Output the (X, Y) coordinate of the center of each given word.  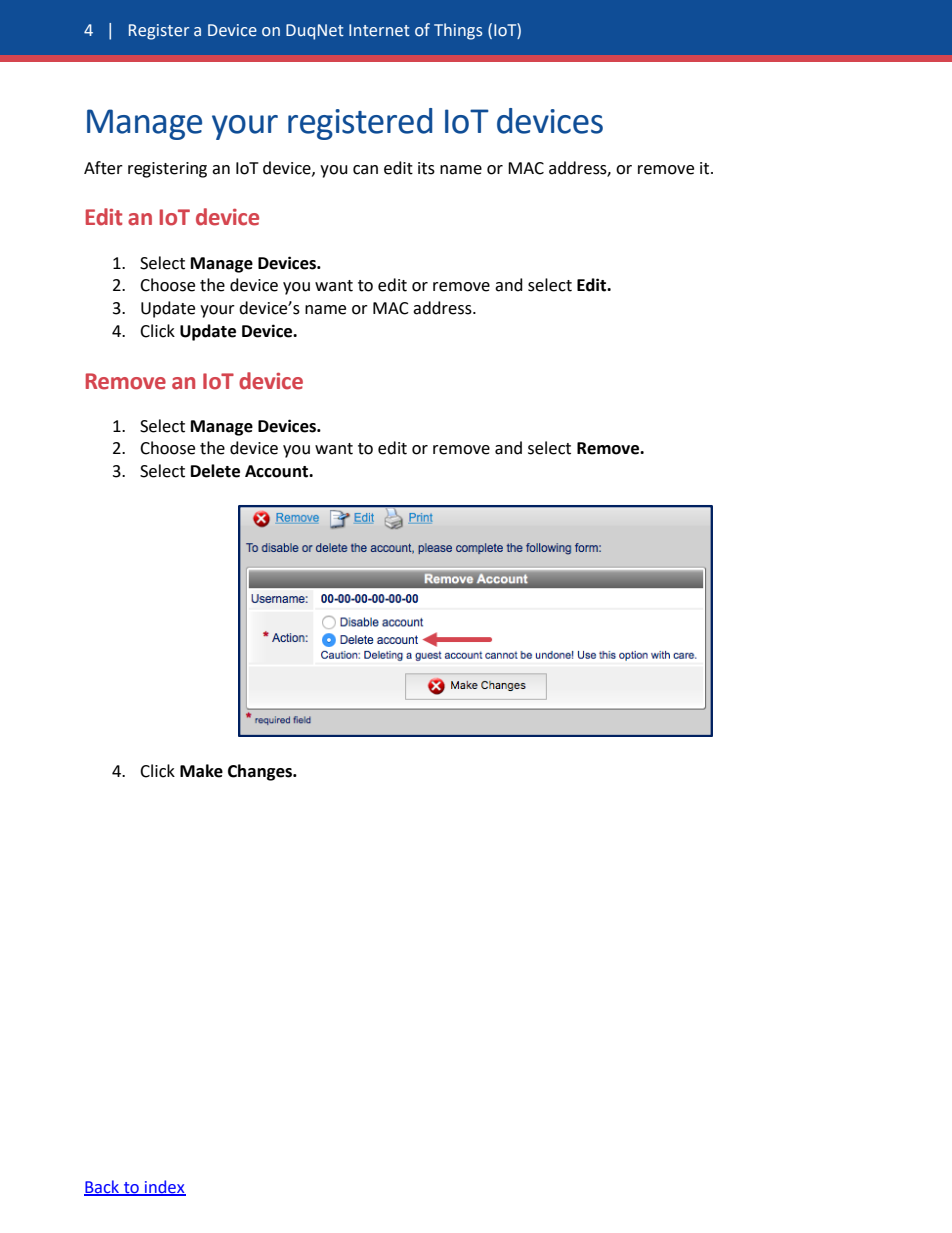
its (426, 168)
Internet (379, 30)
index (164, 1188)
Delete (215, 471)
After (103, 168)
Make (201, 771)
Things (458, 31)
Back (102, 1188)
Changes (261, 772)
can (365, 170)
